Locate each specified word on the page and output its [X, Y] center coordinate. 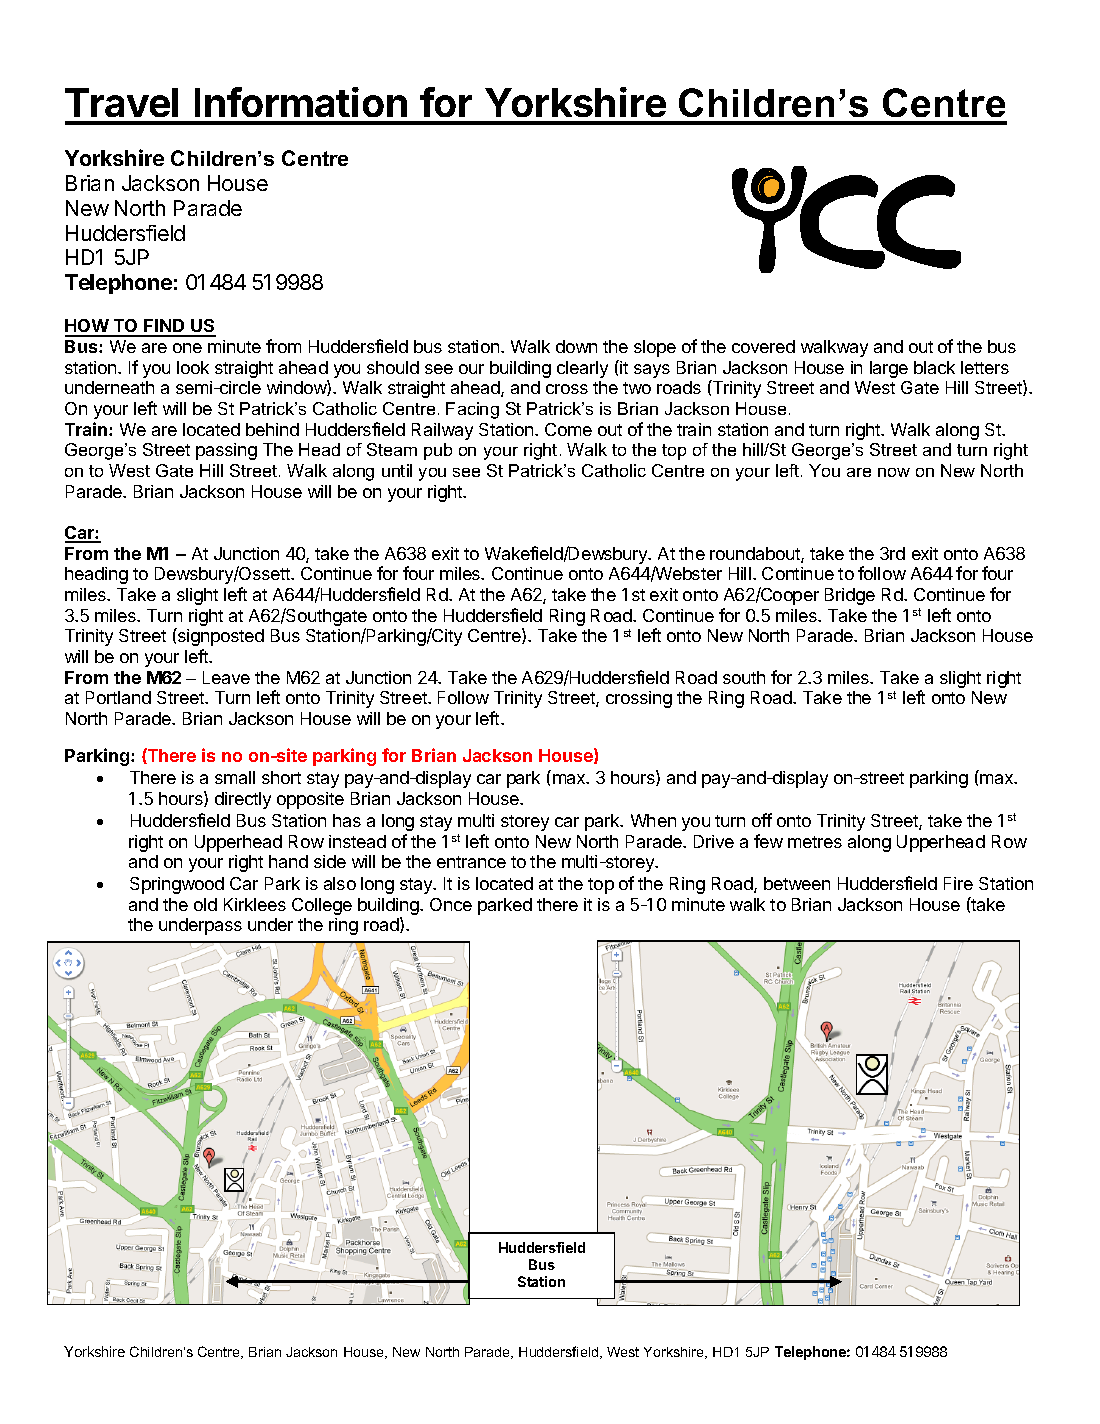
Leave [226, 677]
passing [226, 451]
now [894, 472]
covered [763, 346]
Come [568, 429]
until [397, 470]
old [205, 904]
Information [301, 102]
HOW [88, 327]
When [653, 820]
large [889, 369]
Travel [121, 102]
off [762, 820]
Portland [118, 697]
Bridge [850, 596]
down [576, 346]
